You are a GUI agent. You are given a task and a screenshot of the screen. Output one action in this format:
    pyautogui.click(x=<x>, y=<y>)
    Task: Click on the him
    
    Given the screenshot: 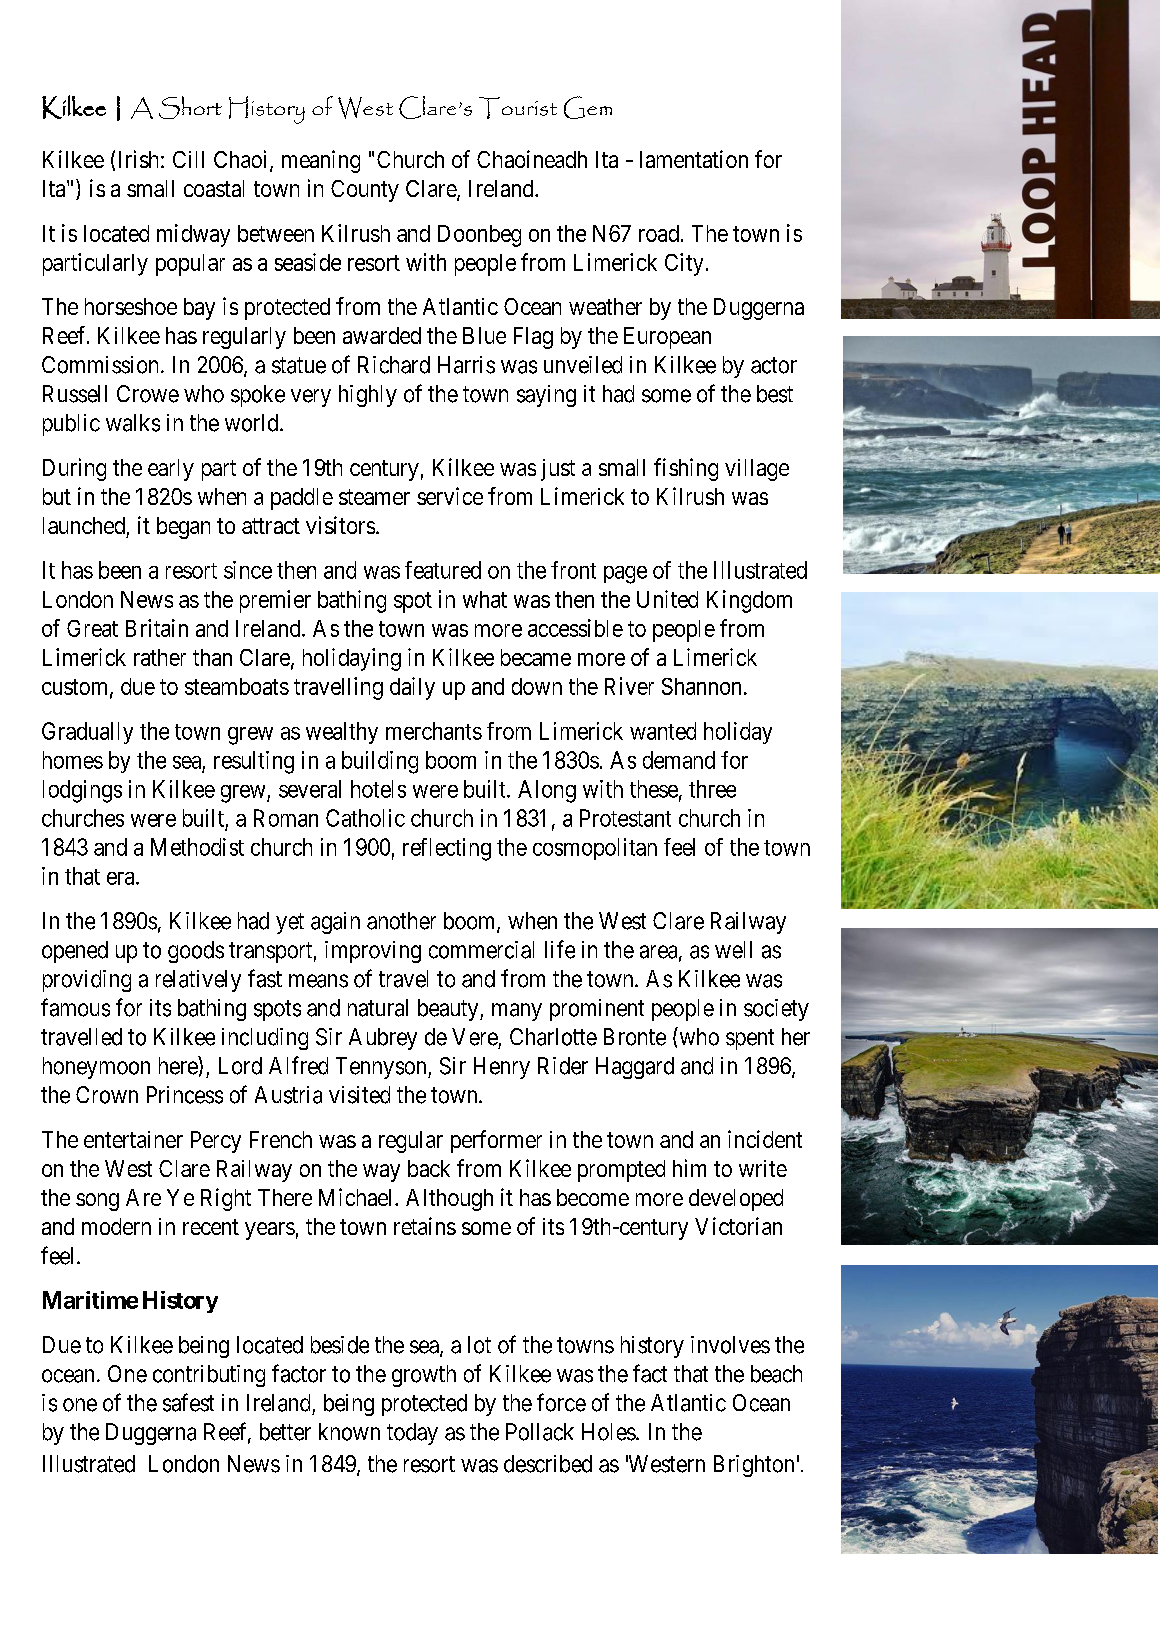 What is the action you would take?
    pyautogui.click(x=689, y=1168)
